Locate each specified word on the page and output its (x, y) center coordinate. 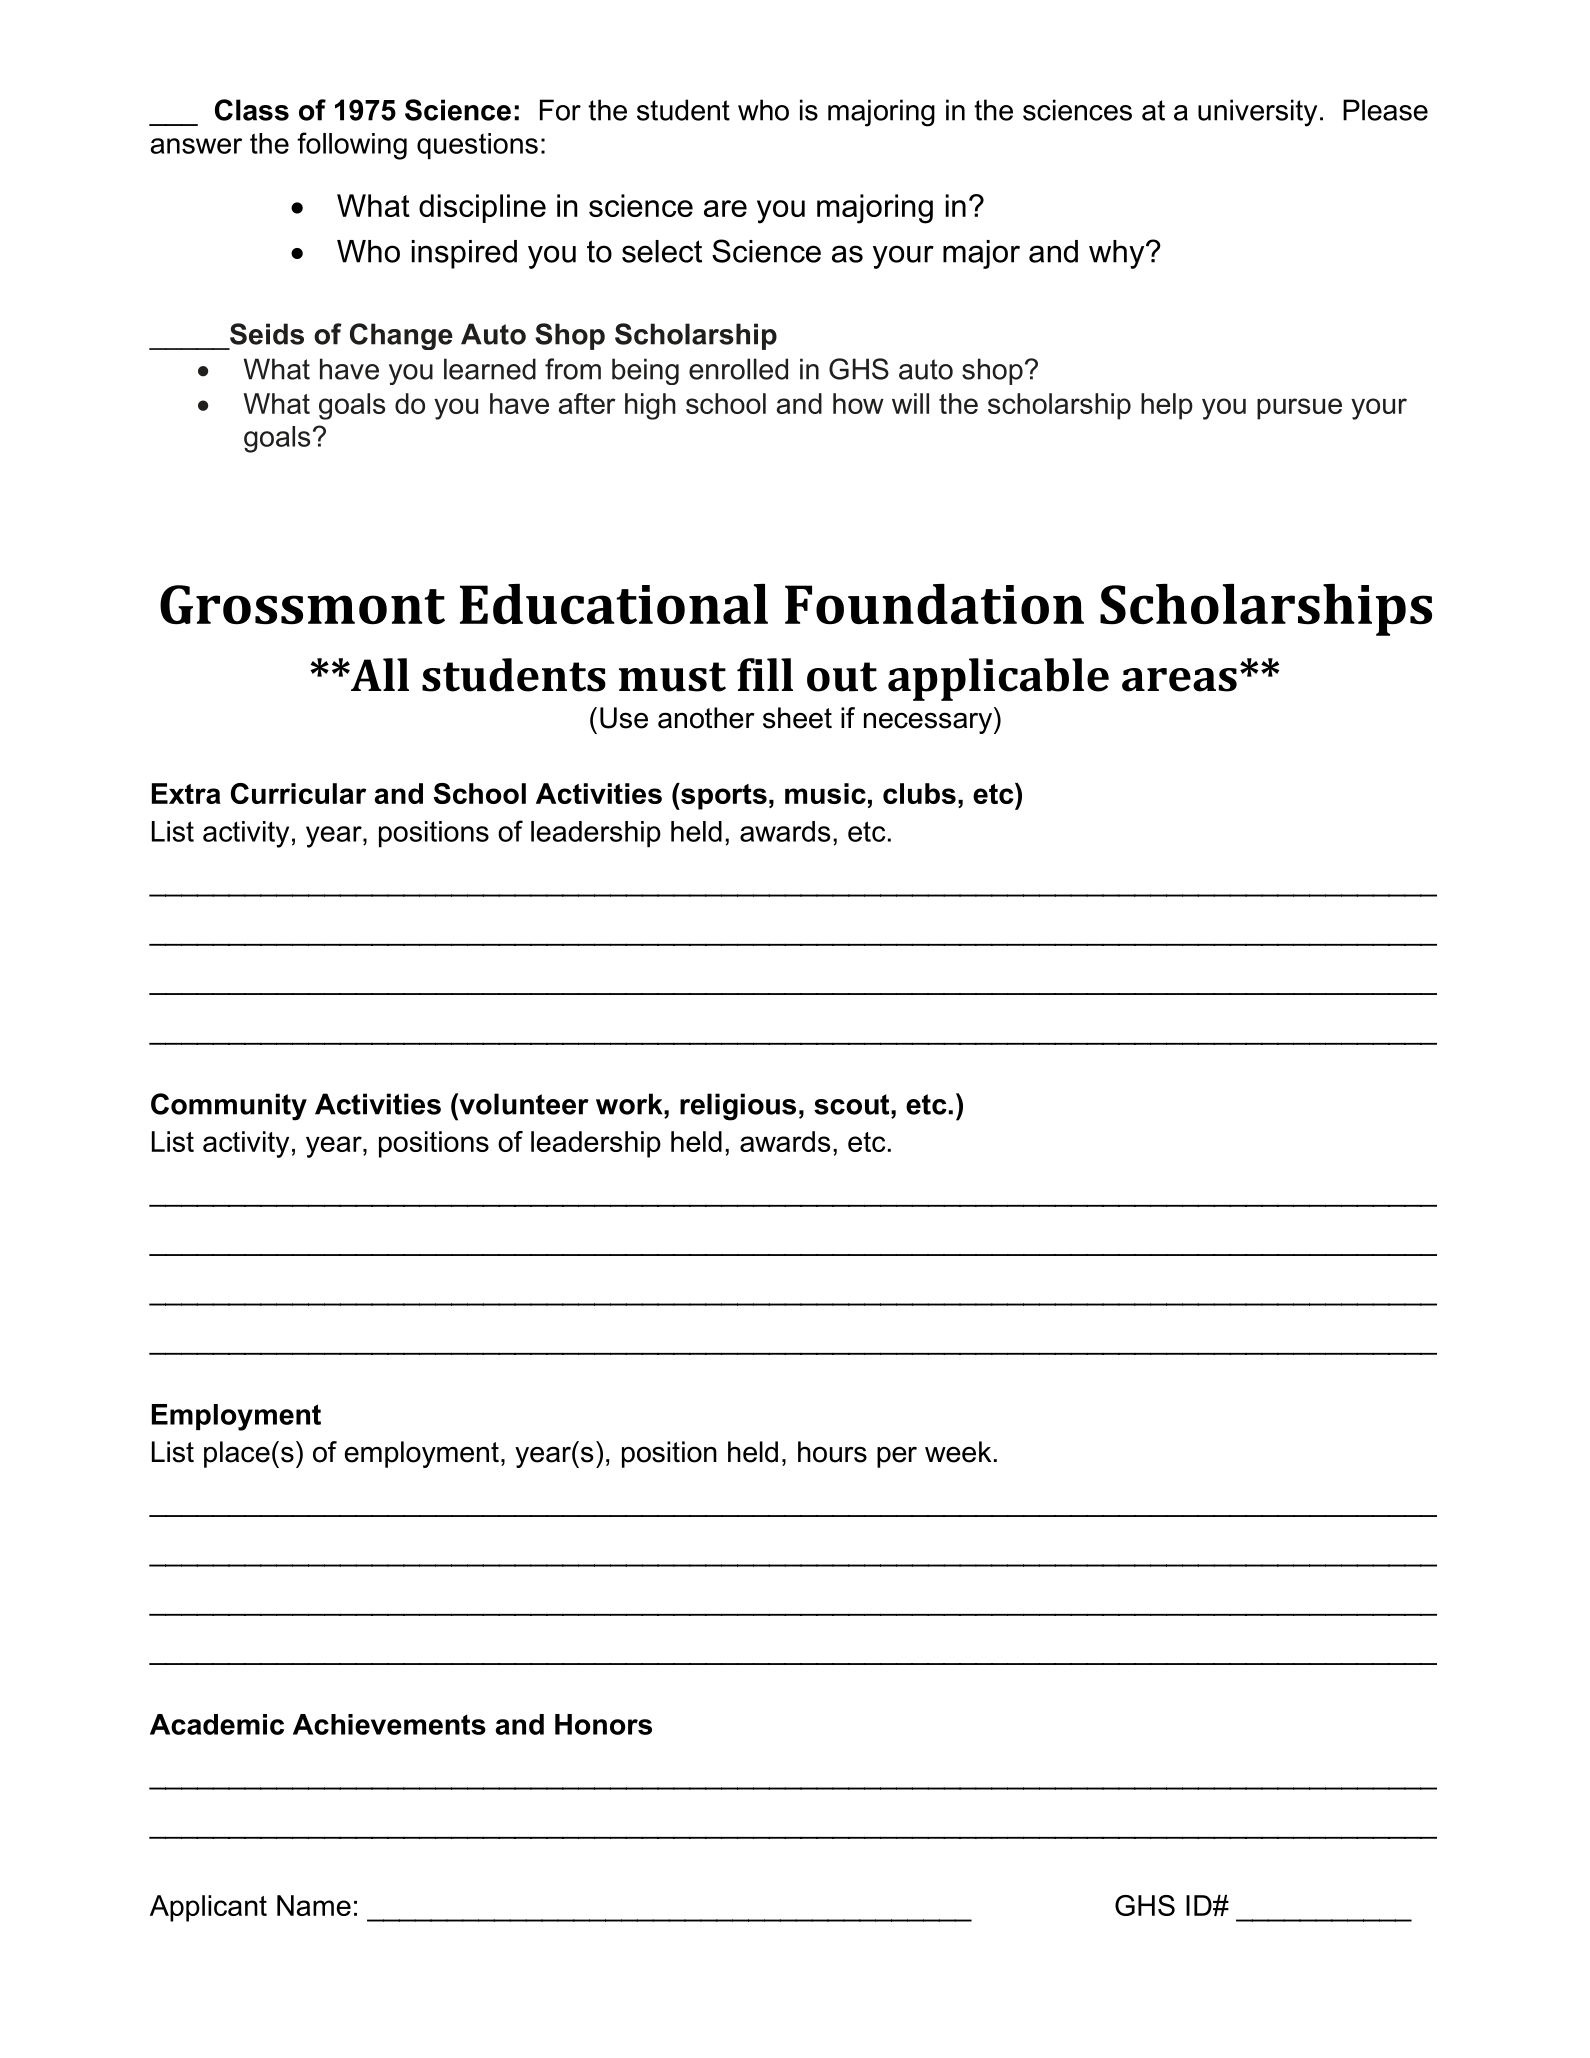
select (662, 251)
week (958, 1452)
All (379, 674)
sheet (797, 718)
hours (832, 1452)
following (352, 146)
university (1257, 113)
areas (1179, 680)
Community (229, 1107)
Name (314, 1905)
